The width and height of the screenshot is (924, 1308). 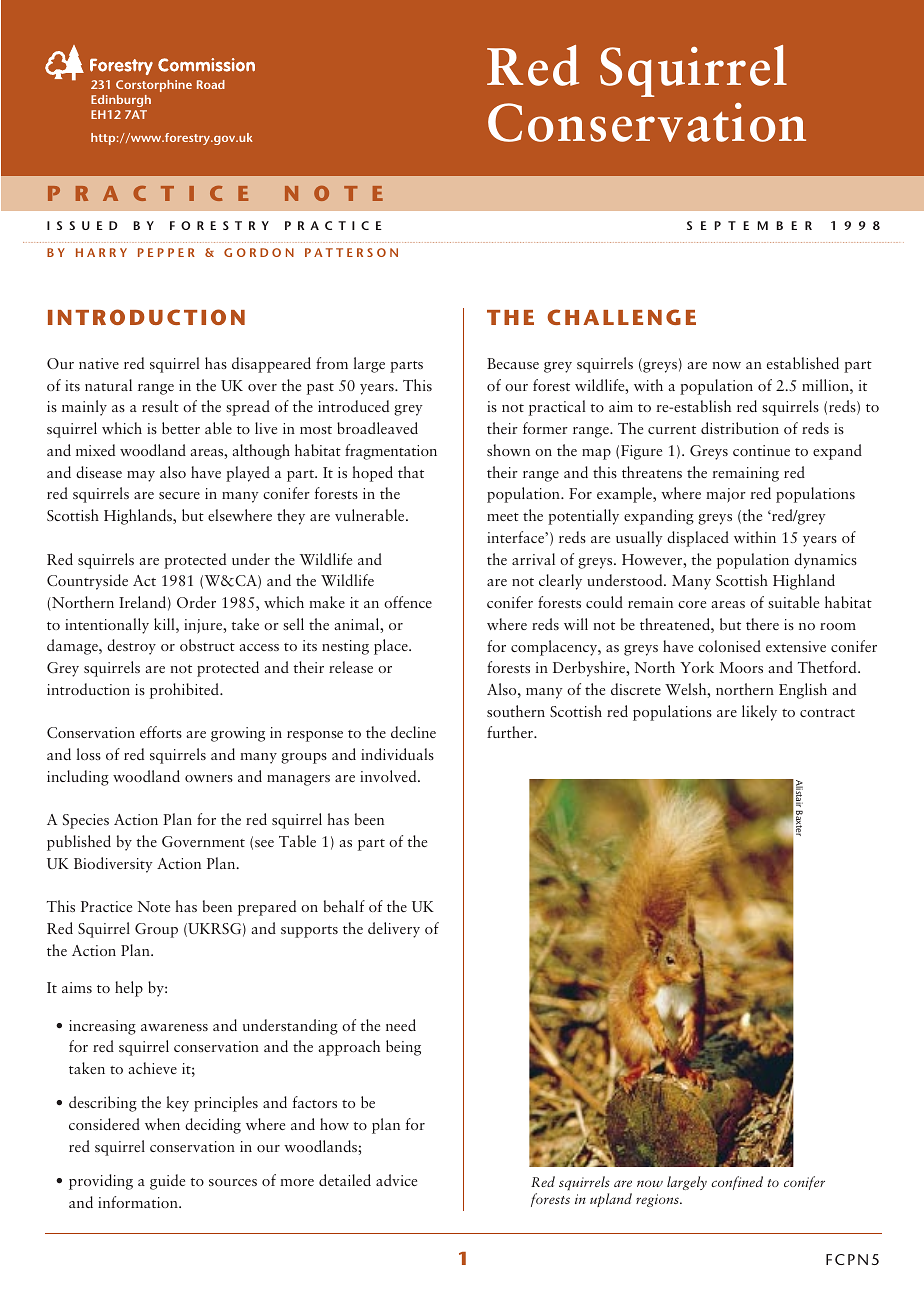 I want to click on offence, so click(x=408, y=602).
